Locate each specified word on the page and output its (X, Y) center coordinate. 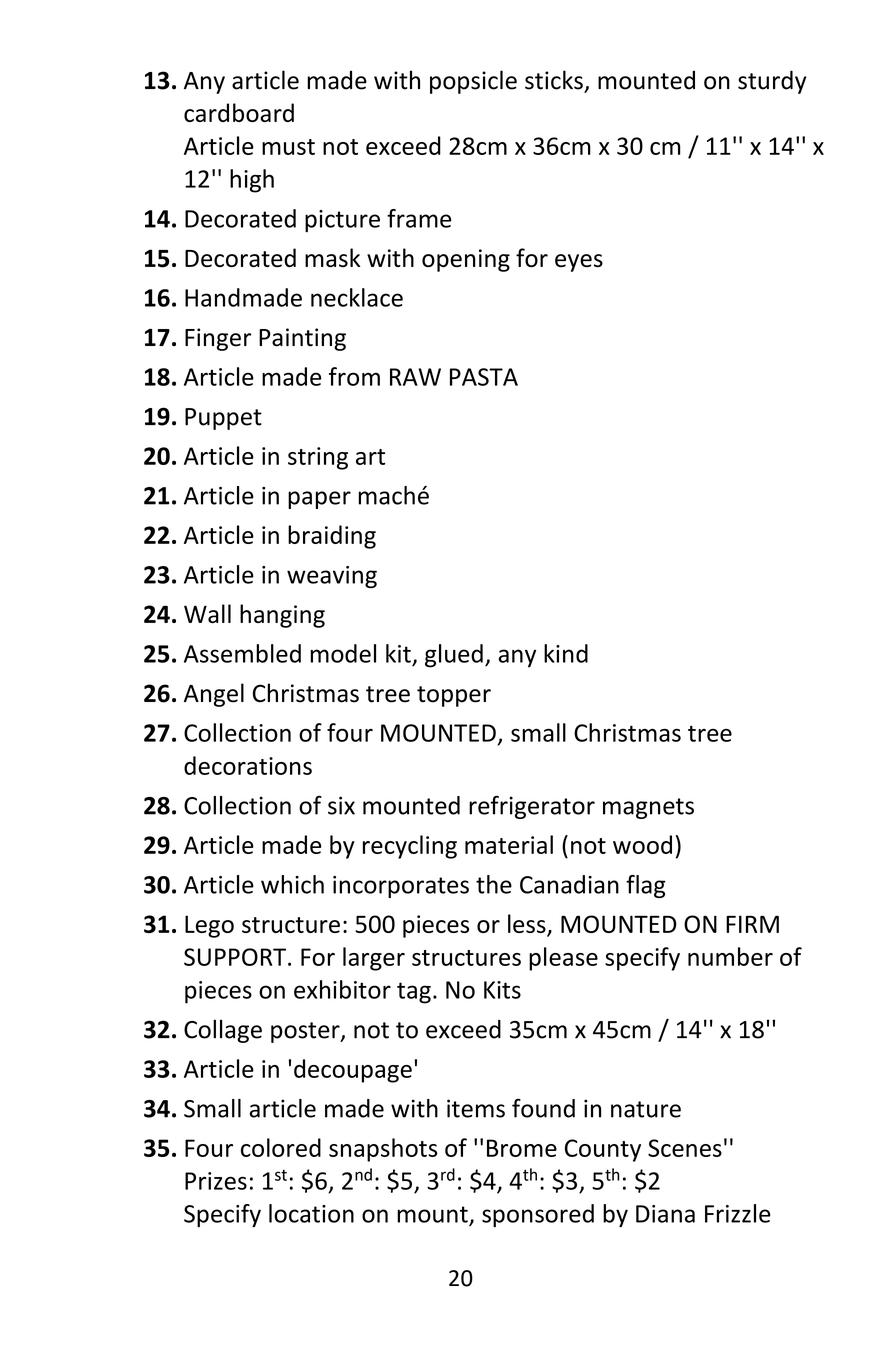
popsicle (473, 82)
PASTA (484, 377)
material (509, 844)
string (318, 458)
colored (281, 1147)
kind (566, 653)
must (288, 147)
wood (642, 844)
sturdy (772, 82)
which (292, 884)
